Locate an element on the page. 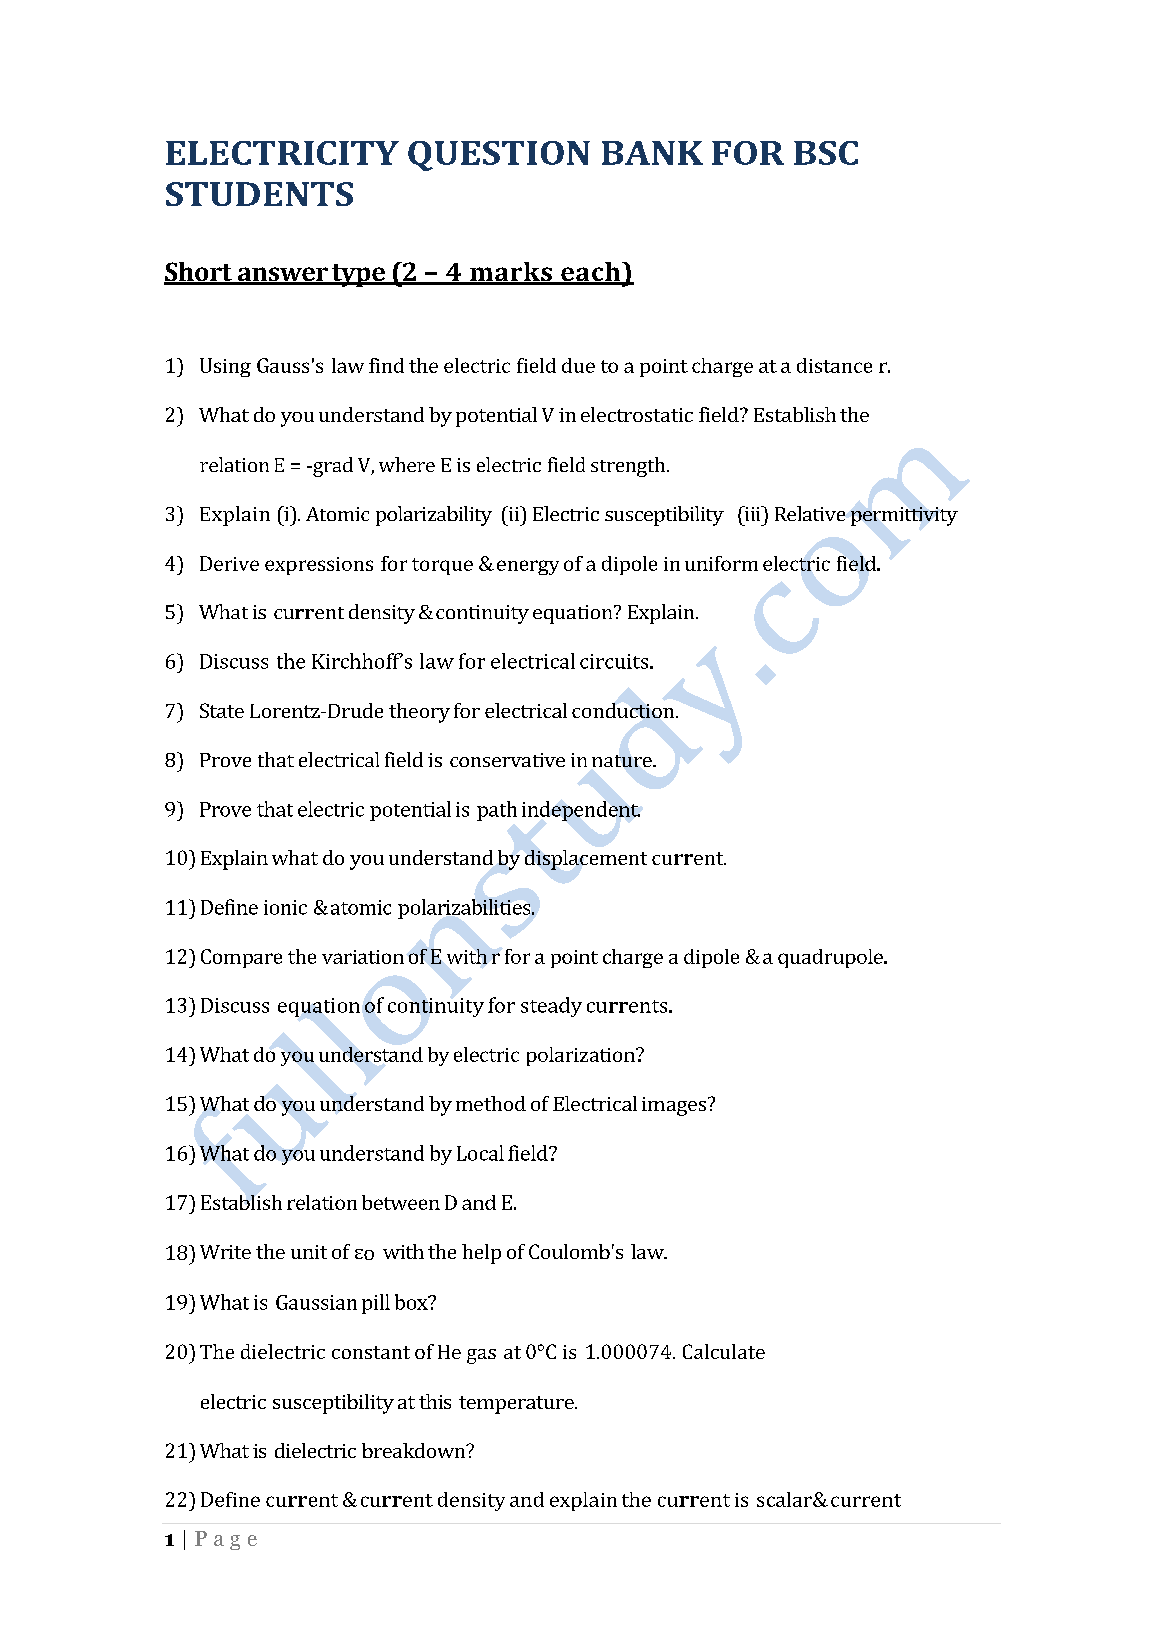  expressions is located at coordinates (319, 566).
